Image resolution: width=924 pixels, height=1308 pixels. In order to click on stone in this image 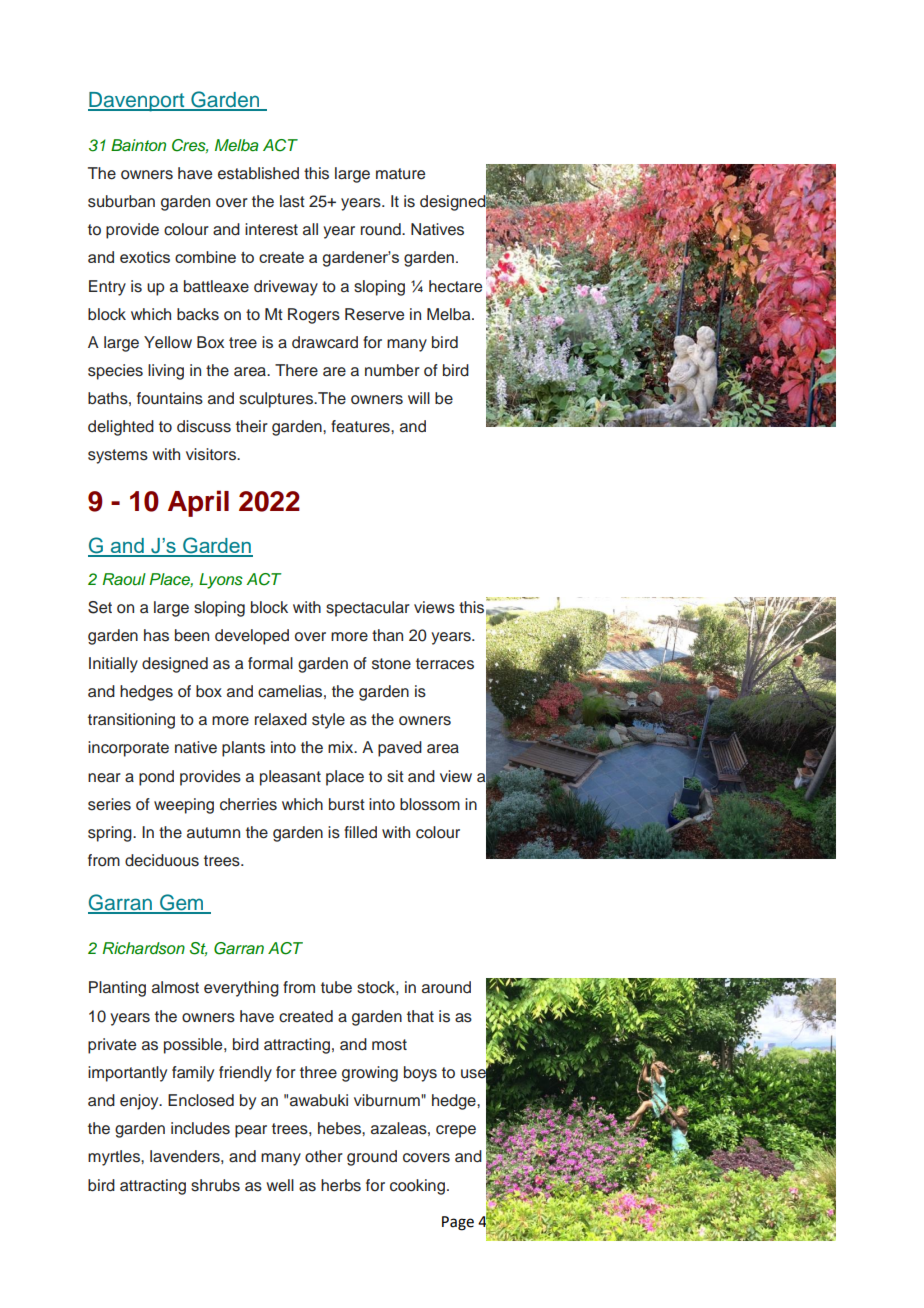, I will do `click(391, 664)`.
